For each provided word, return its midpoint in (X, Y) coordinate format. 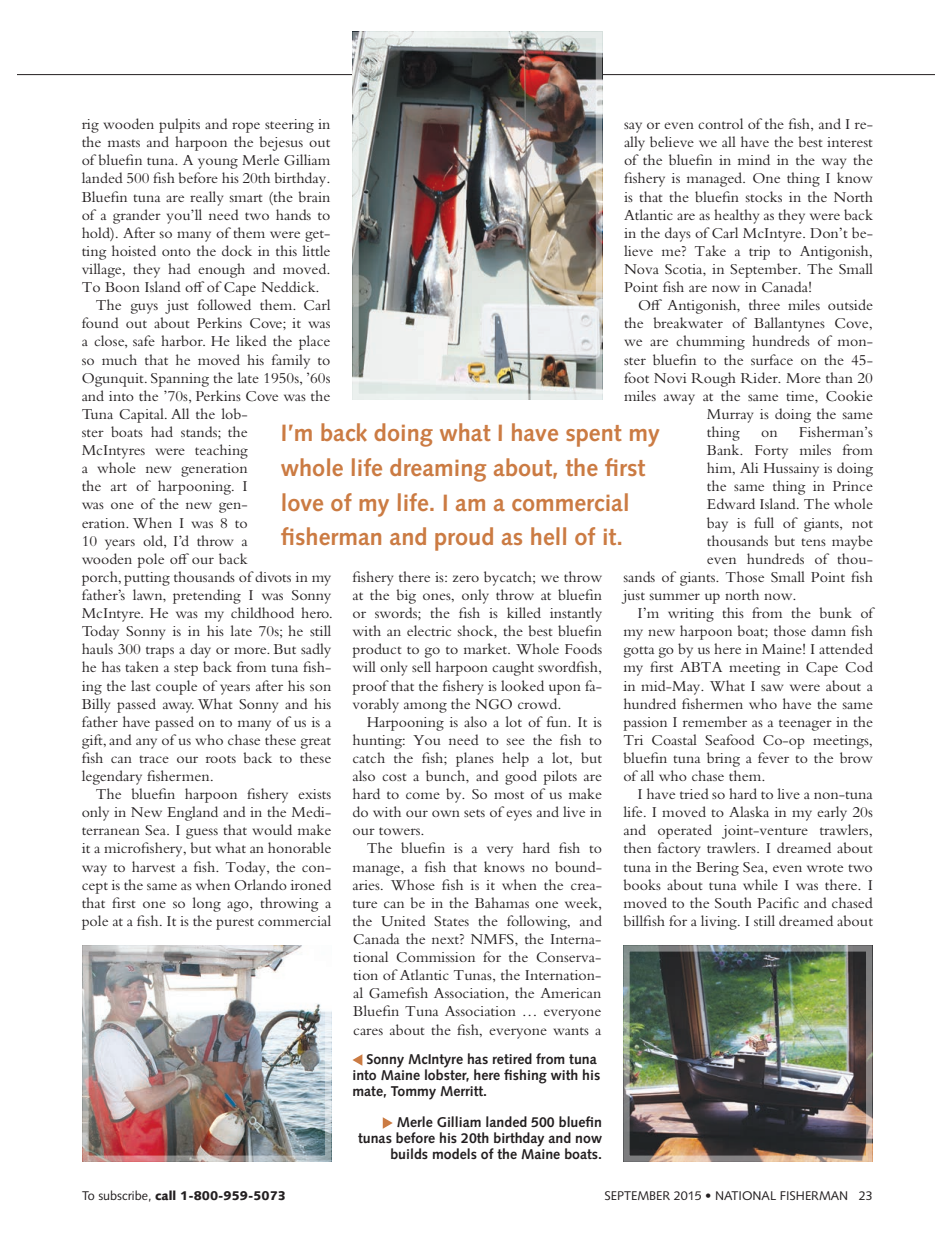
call (165, 1195)
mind (754, 159)
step (186, 670)
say (633, 127)
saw (772, 687)
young (218, 163)
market (486, 648)
